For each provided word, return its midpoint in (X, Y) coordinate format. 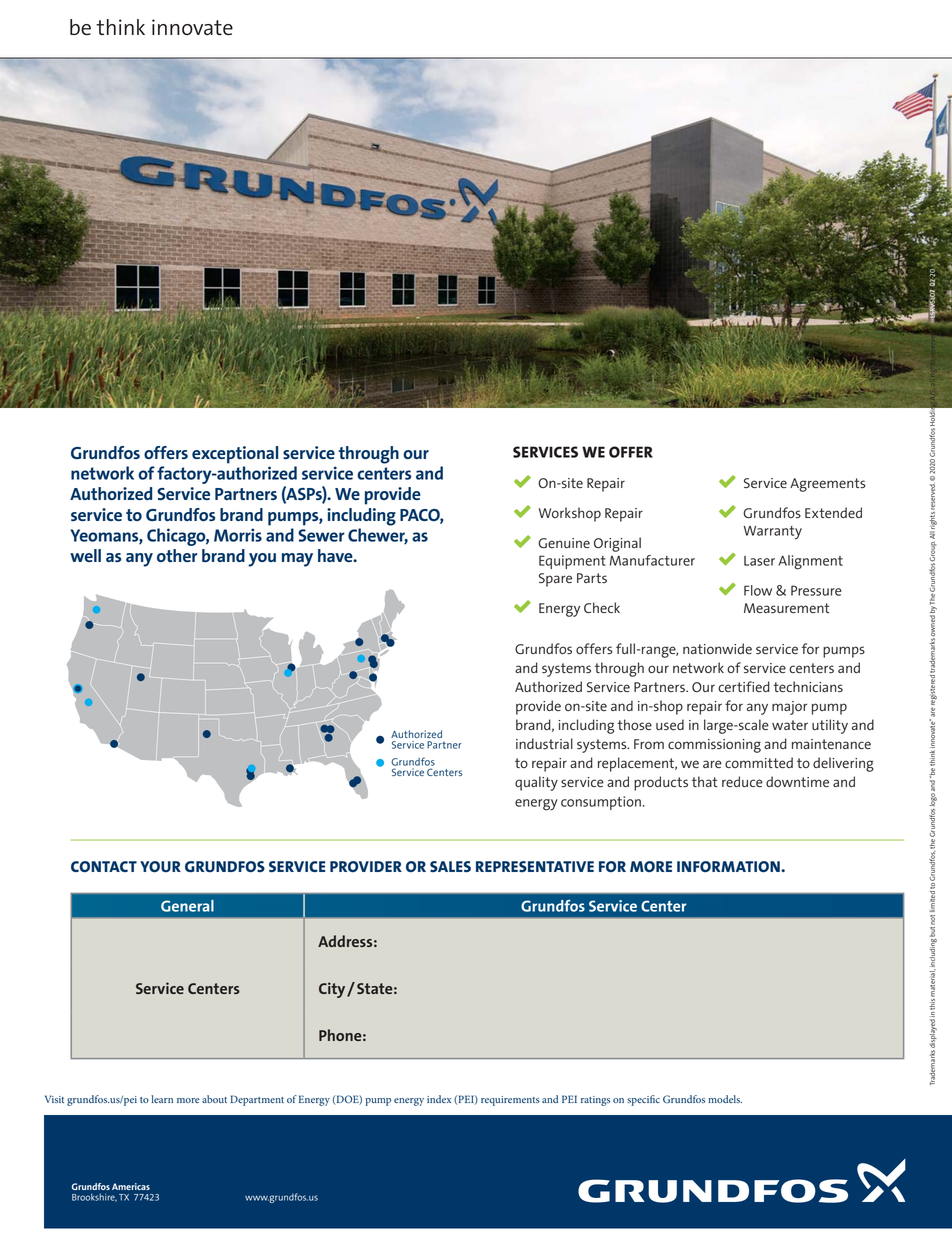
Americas (131, 1186)
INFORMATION (729, 866)
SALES (450, 866)
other (177, 555)
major (789, 708)
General (187, 906)
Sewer (321, 535)
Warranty (773, 533)
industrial (544, 743)
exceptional (235, 455)
